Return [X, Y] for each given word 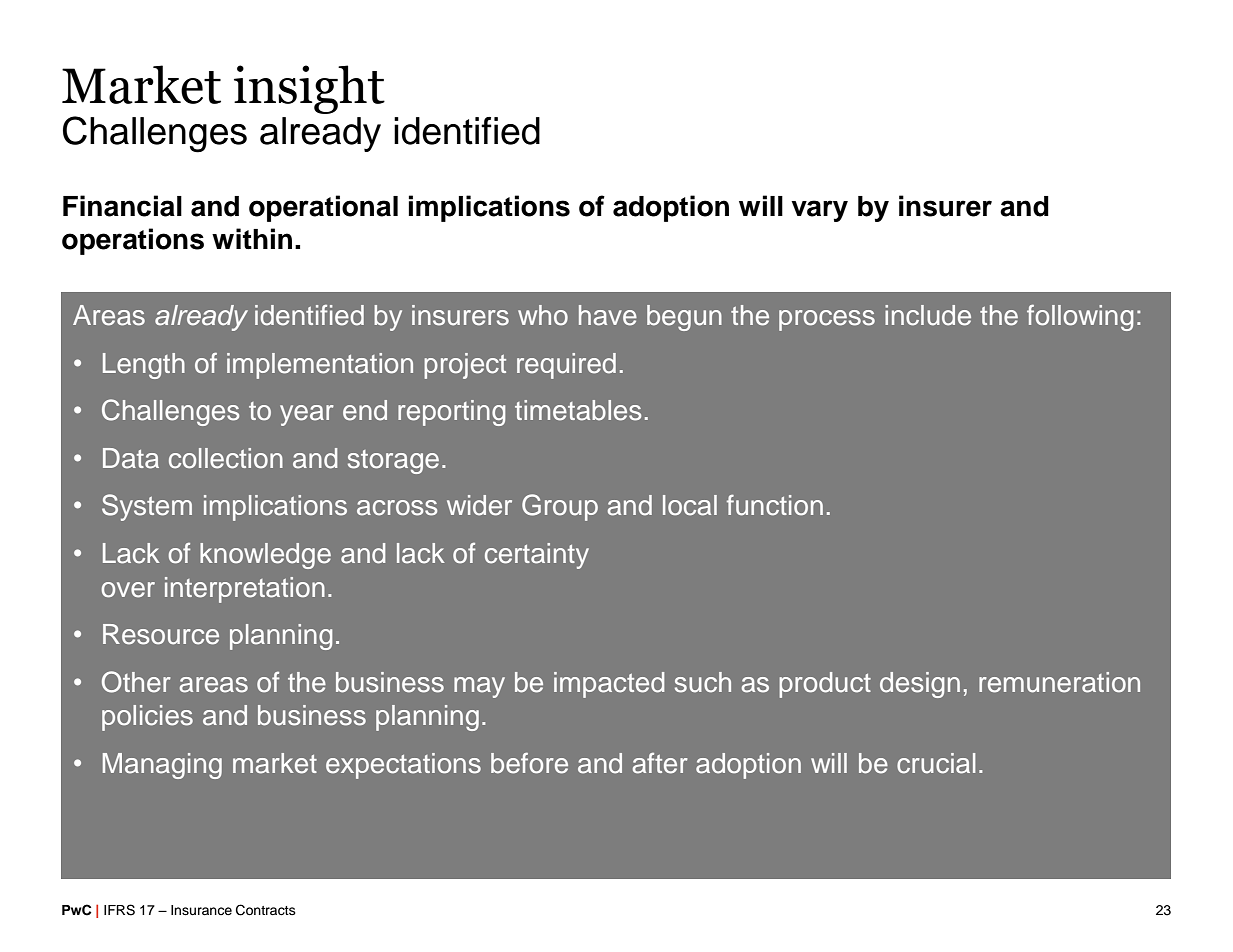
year [307, 415]
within [252, 238]
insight [309, 89]
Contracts [266, 910]
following [1080, 317]
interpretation [245, 590]
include [928, 315]
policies [147, 718]
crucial [936, 763]
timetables [578, 410]
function [775, 505]
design [920, 685]
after [660, 763]
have [608, 315]
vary [819, 211]
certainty [537, 556]
